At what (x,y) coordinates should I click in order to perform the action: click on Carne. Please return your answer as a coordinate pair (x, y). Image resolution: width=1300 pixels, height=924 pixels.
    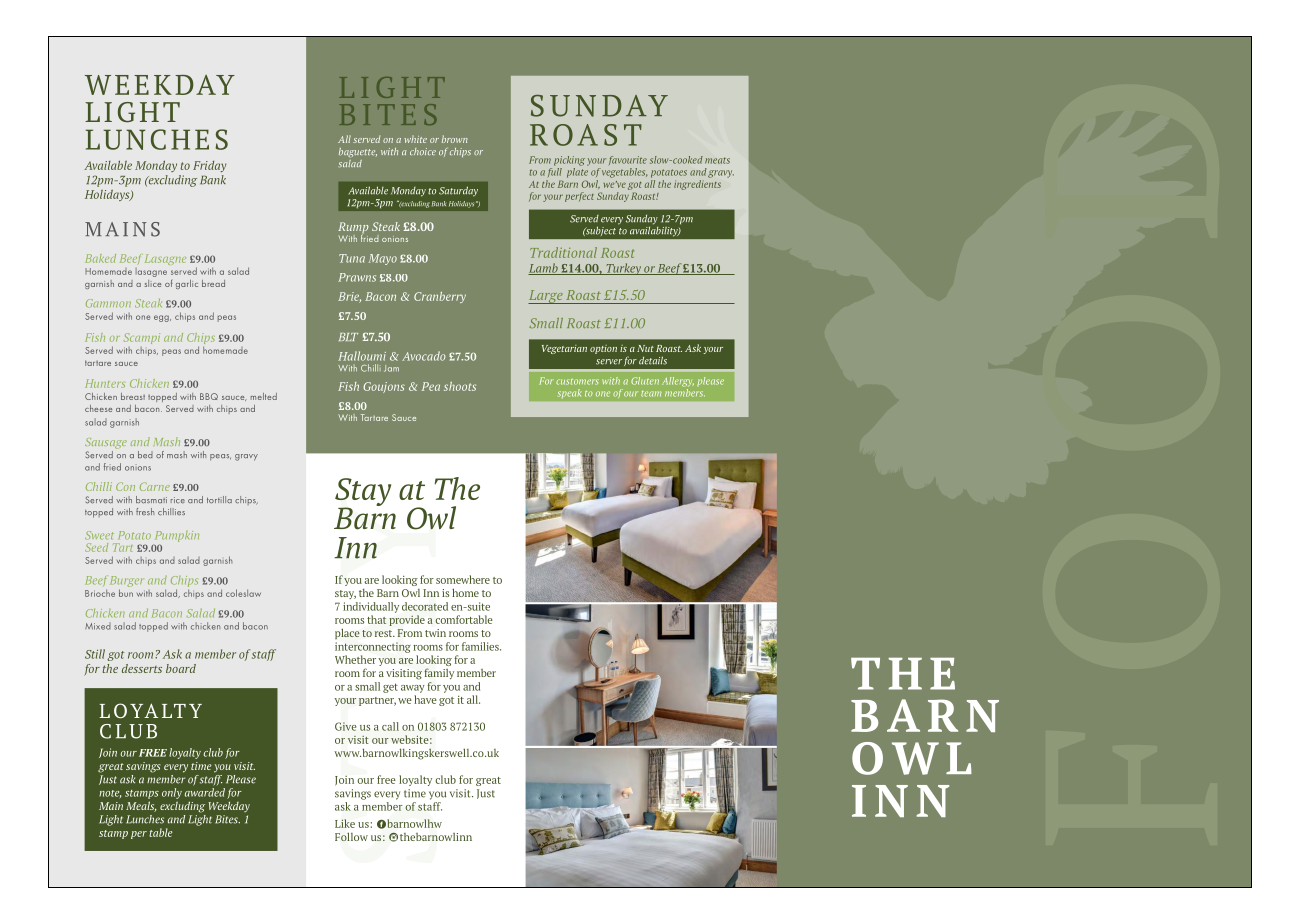
    Looking at the image, I should click on (155, 486).
